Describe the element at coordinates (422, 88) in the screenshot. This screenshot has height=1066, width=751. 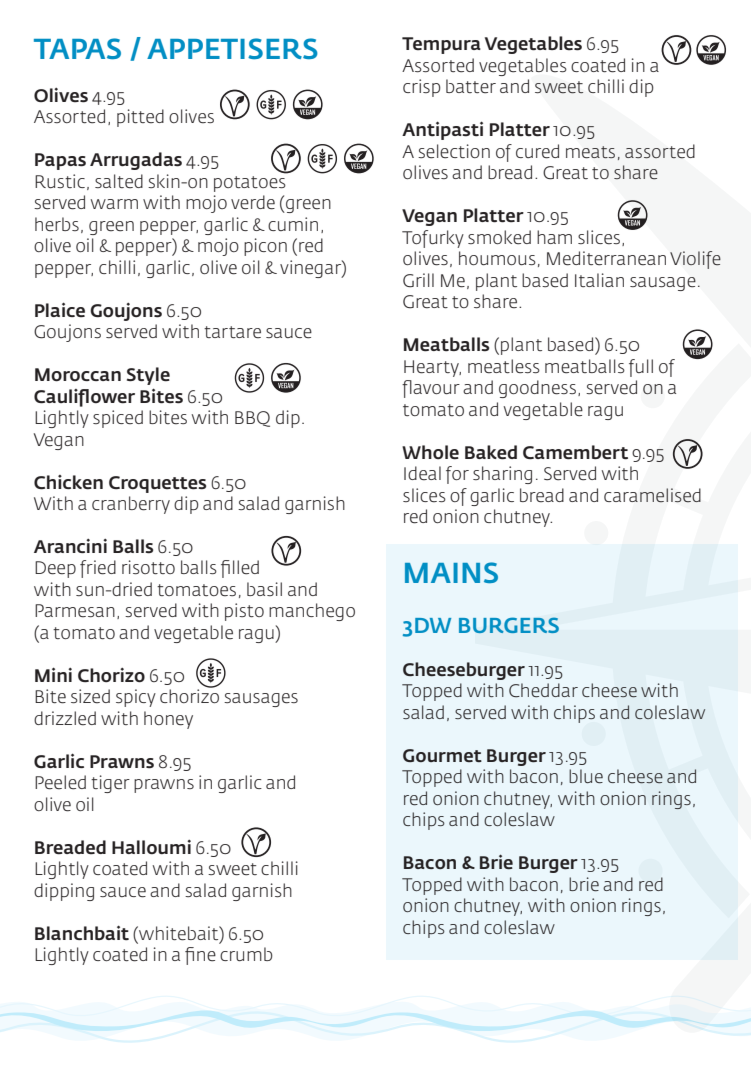
I see `crisp` at that location.
